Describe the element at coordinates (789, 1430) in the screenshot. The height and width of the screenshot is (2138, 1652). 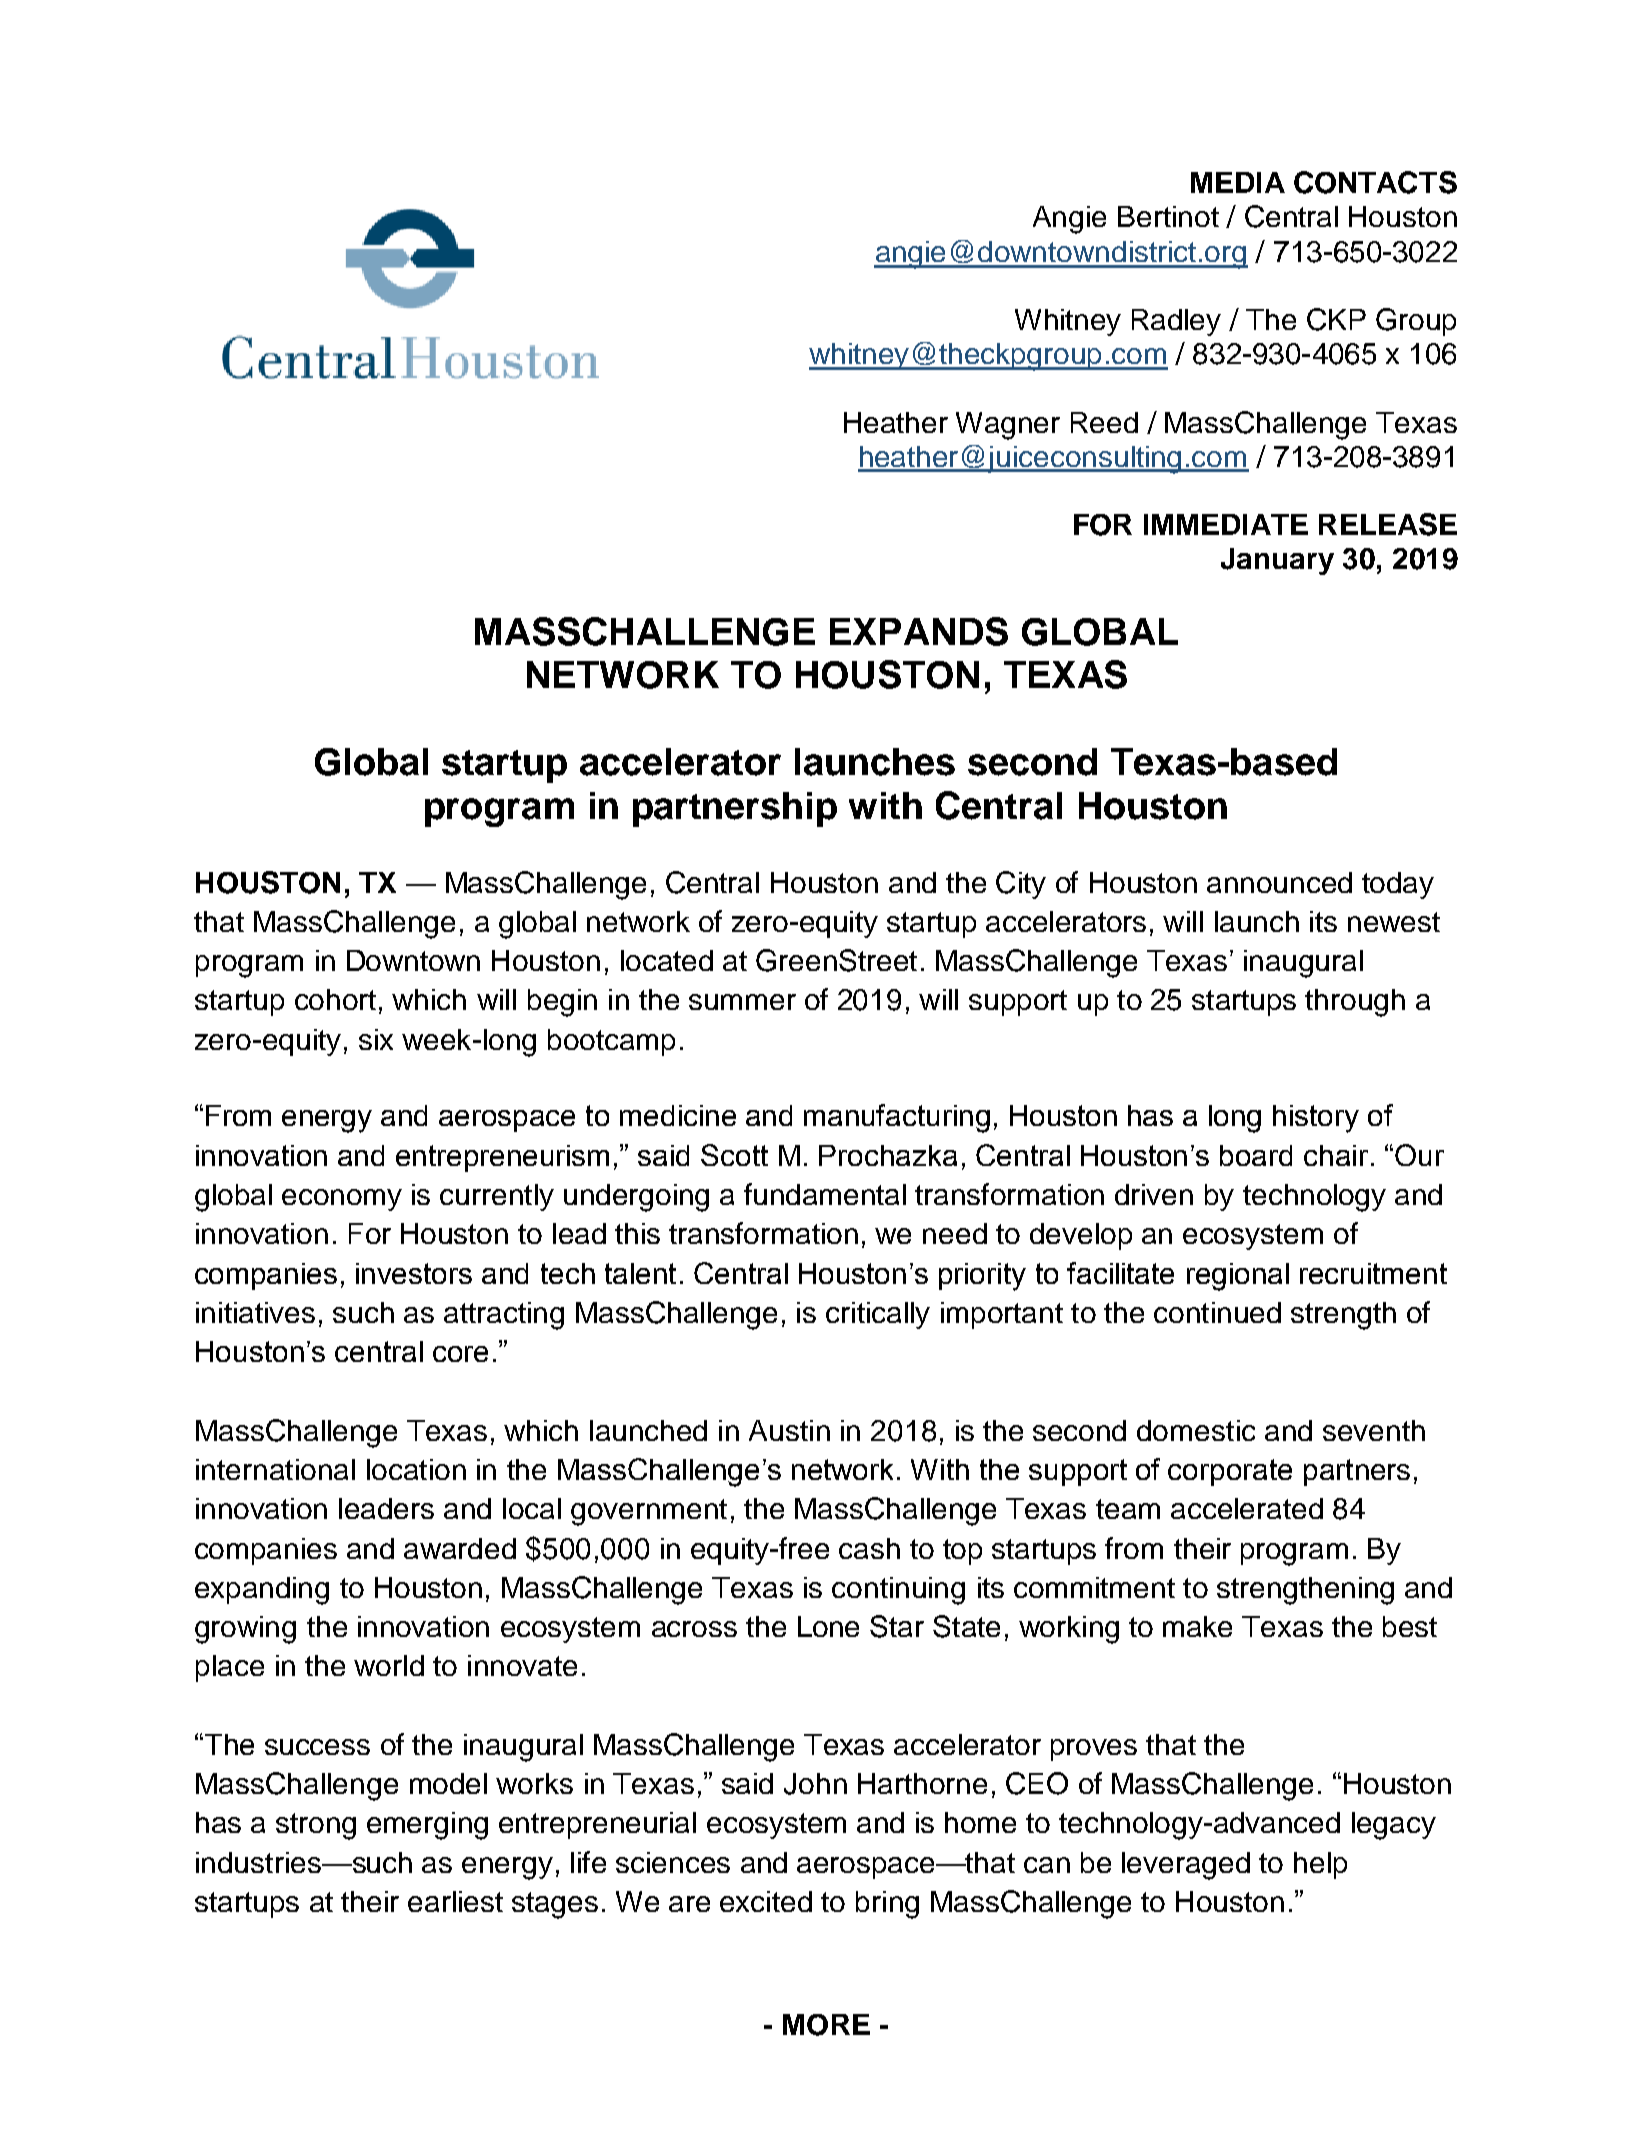
I see `Austin` at that location.
